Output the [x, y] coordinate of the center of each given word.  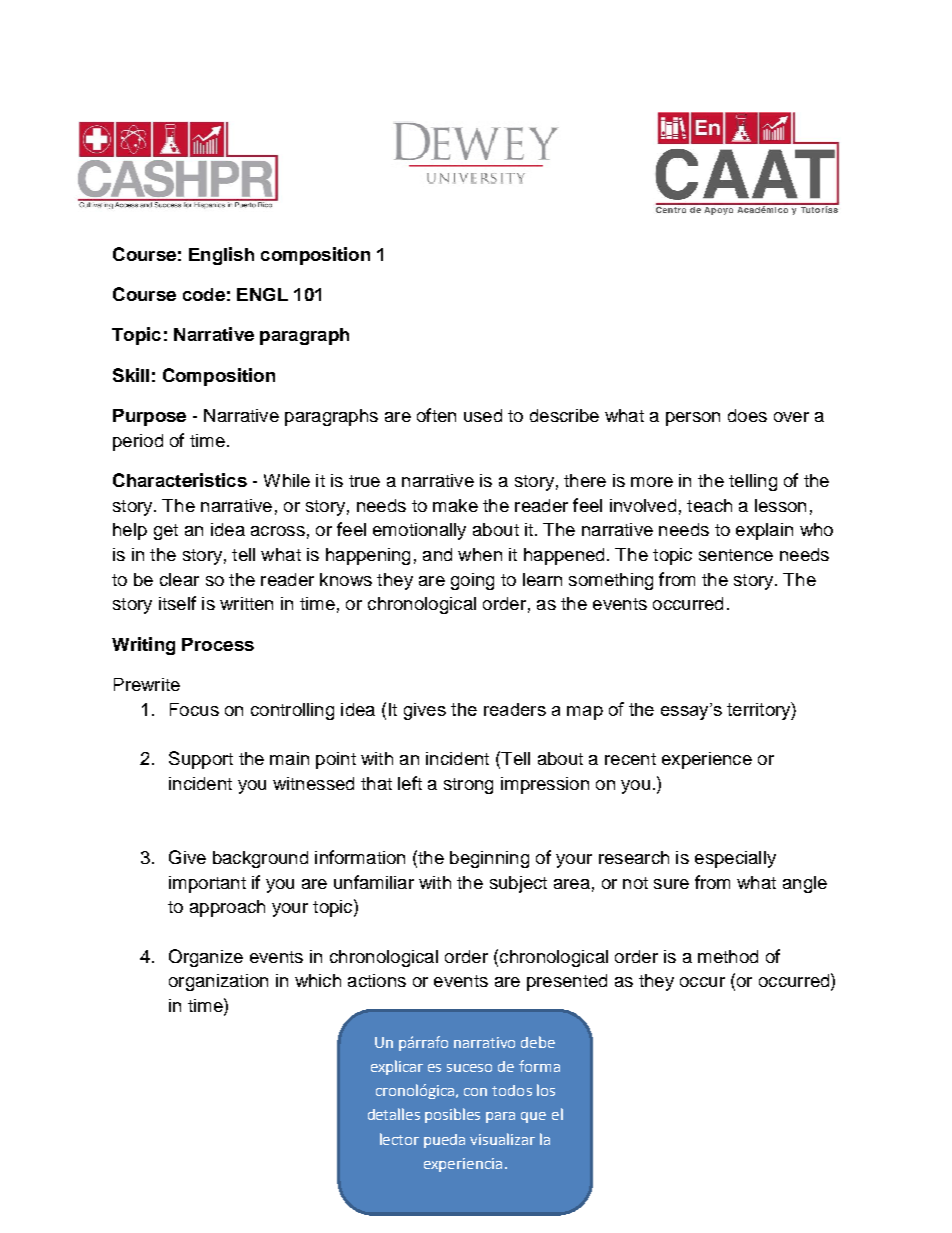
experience [707, 760]
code [204, 294]
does [747, 415]
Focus [194, 709]
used [483, 415]
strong [468, 786]
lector [399, 1139]
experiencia [463, 1165]
